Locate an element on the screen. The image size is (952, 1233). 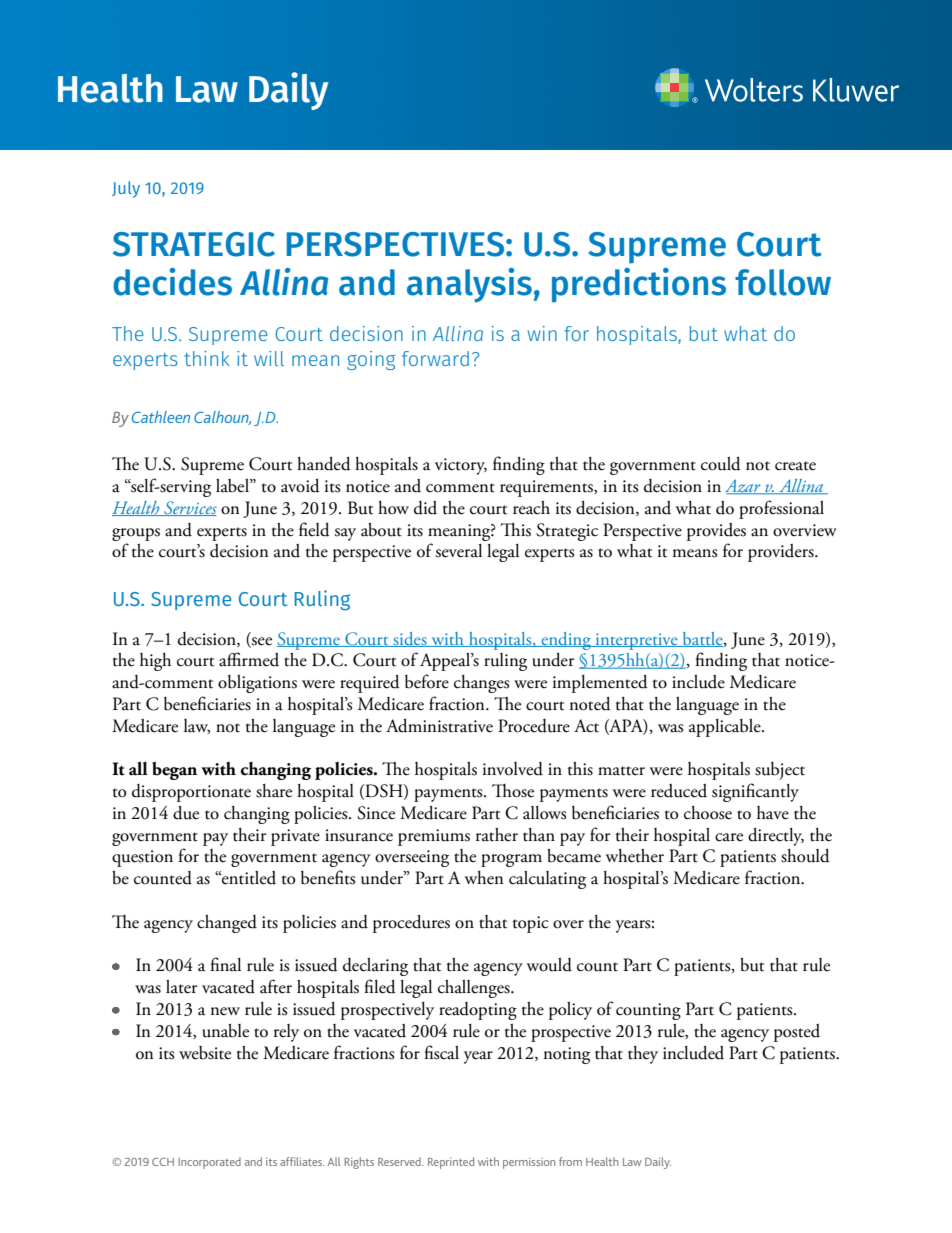
several is located at coordinates (458, 551).
